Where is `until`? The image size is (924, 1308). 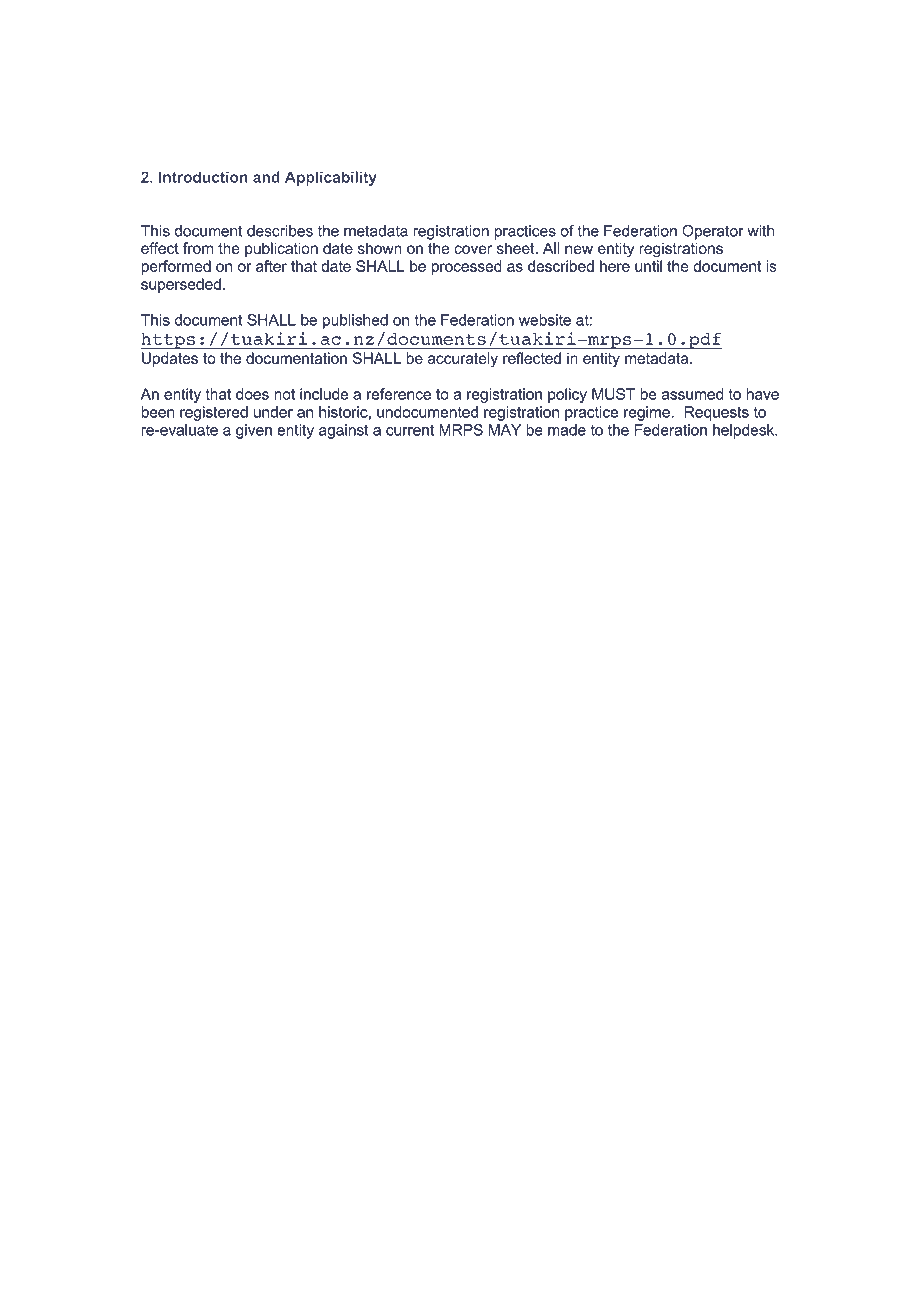
until is located at coordinates (648, 266).
